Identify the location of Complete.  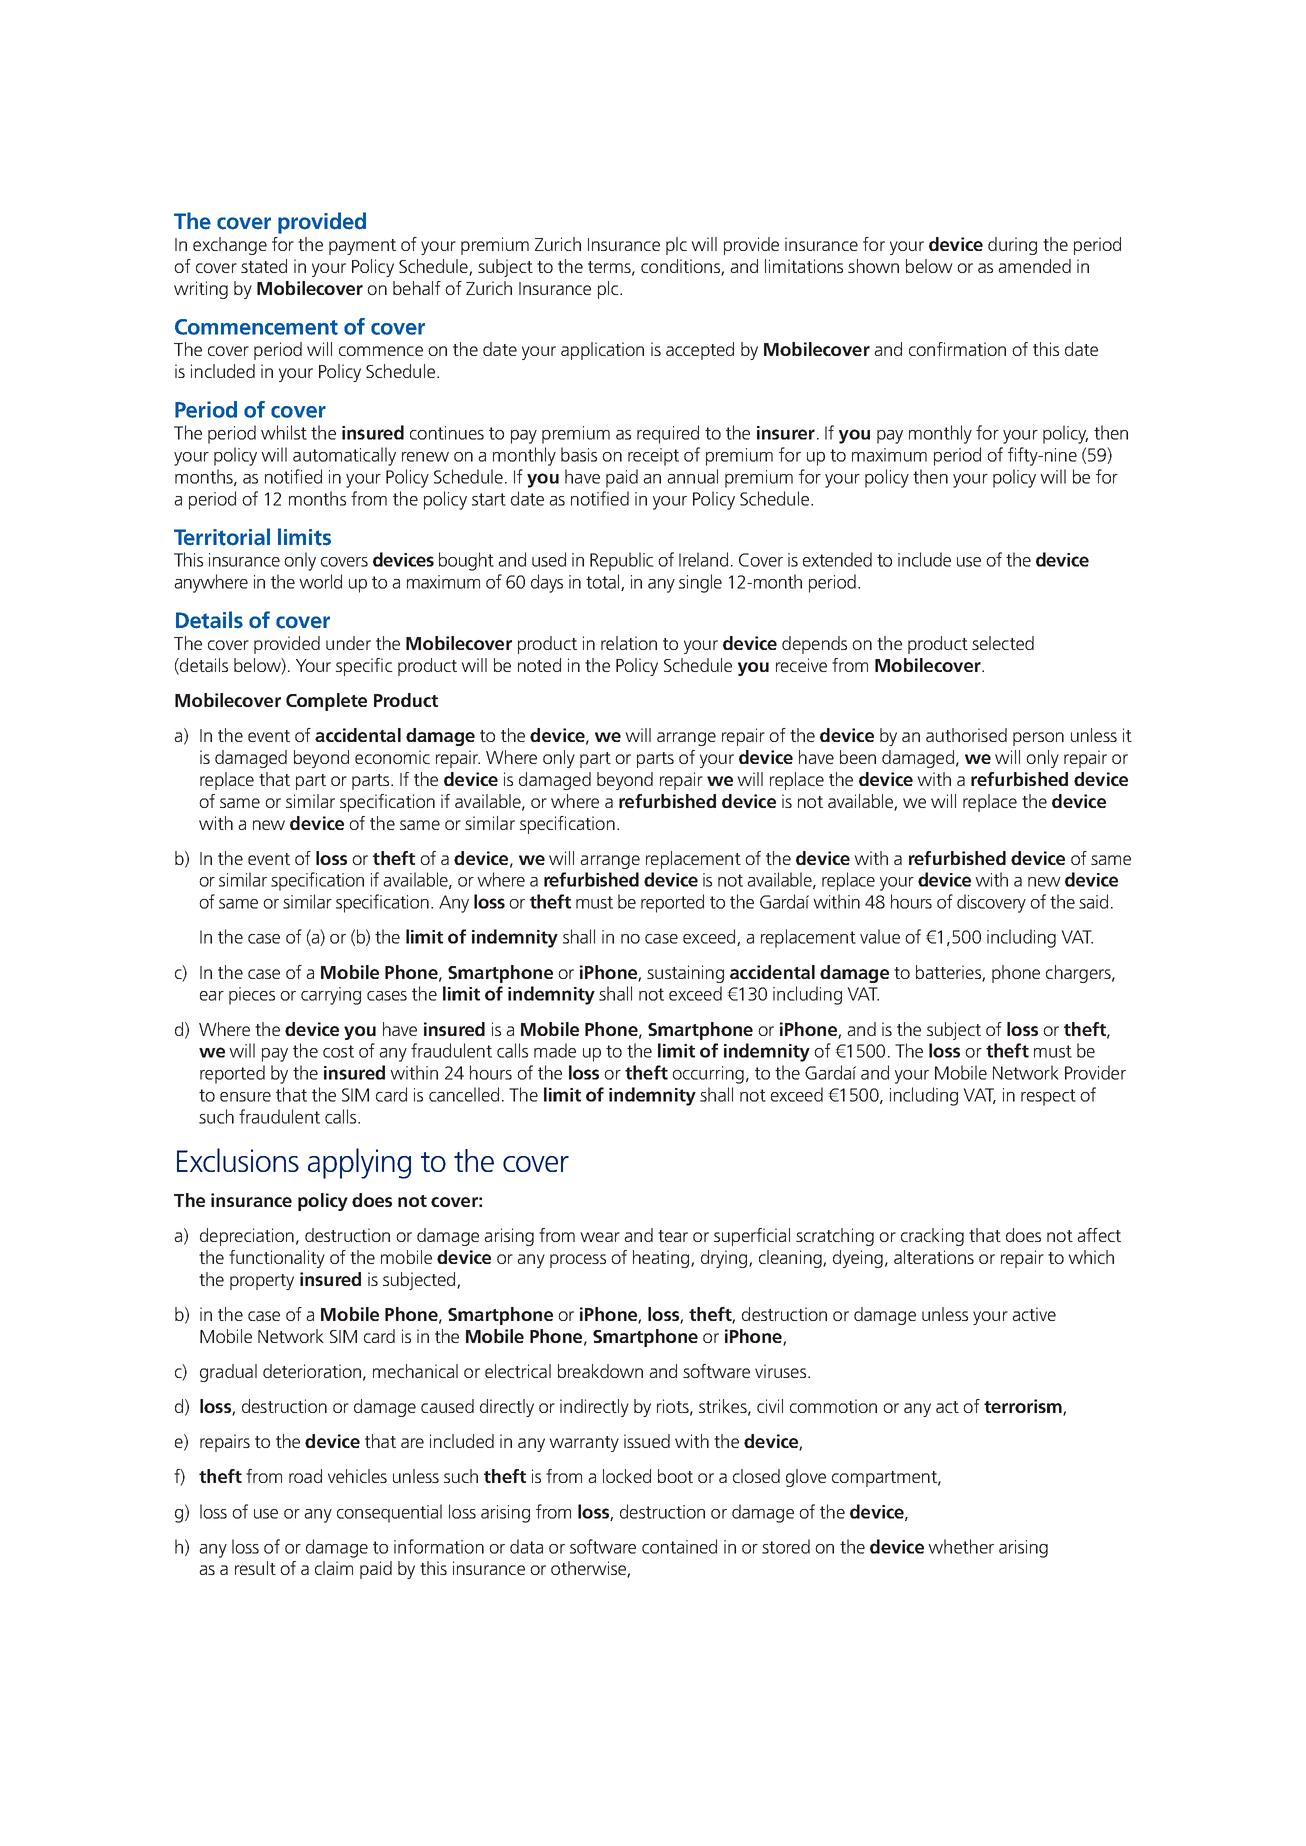
(326, 702).
